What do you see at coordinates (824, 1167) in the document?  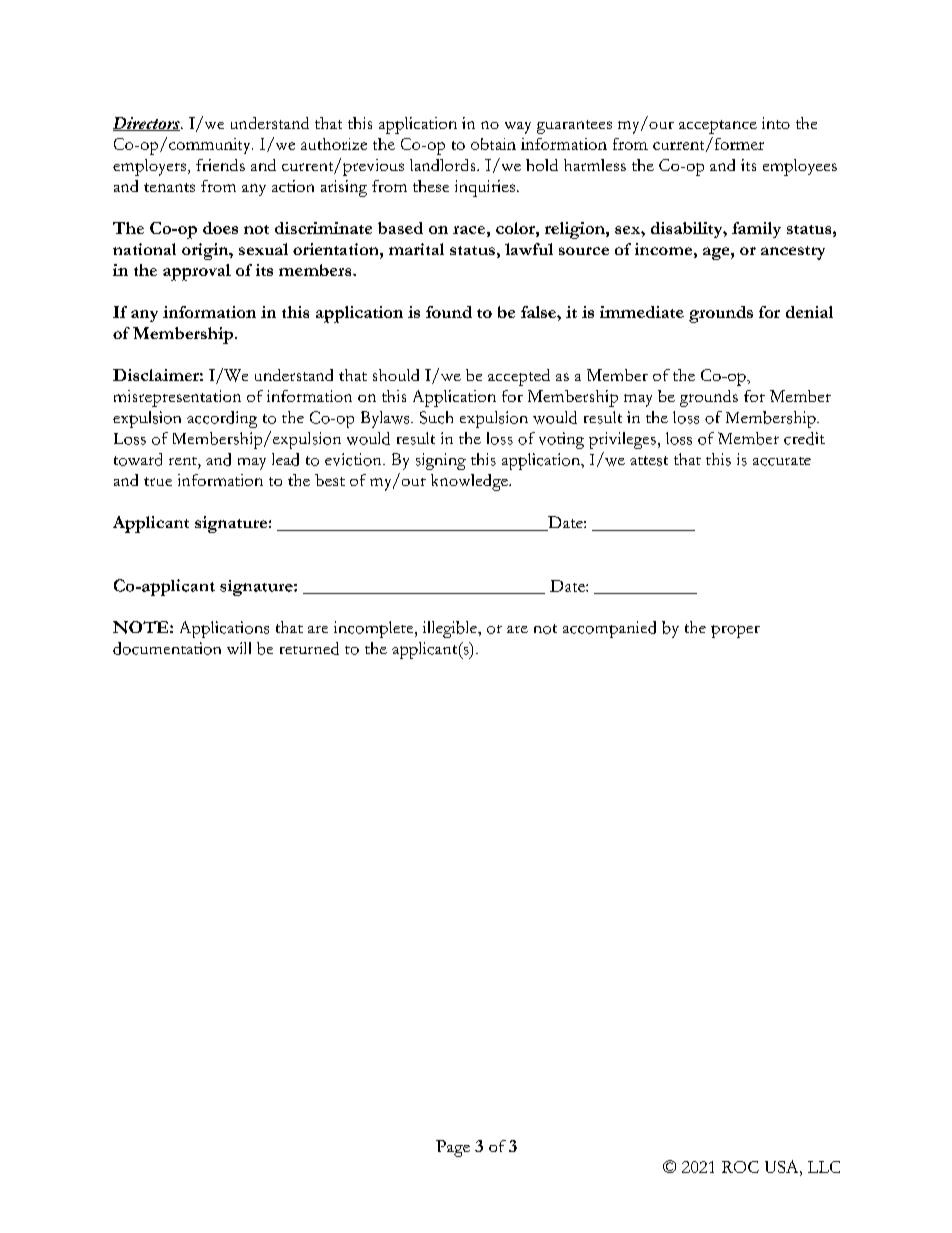 I see `LLC` at bounding box center [824, 1167].
